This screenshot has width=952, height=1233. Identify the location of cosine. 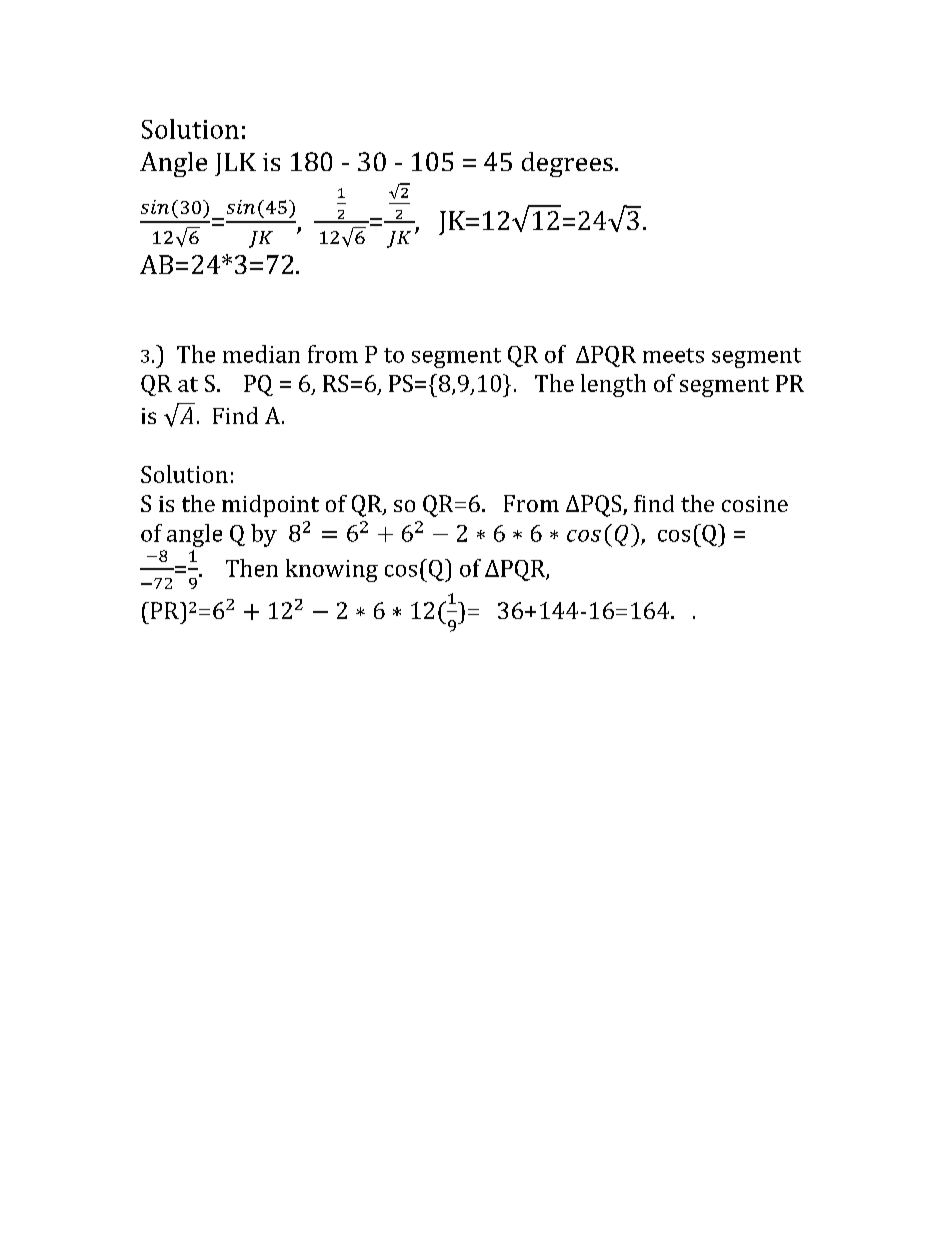
(755, 504).
